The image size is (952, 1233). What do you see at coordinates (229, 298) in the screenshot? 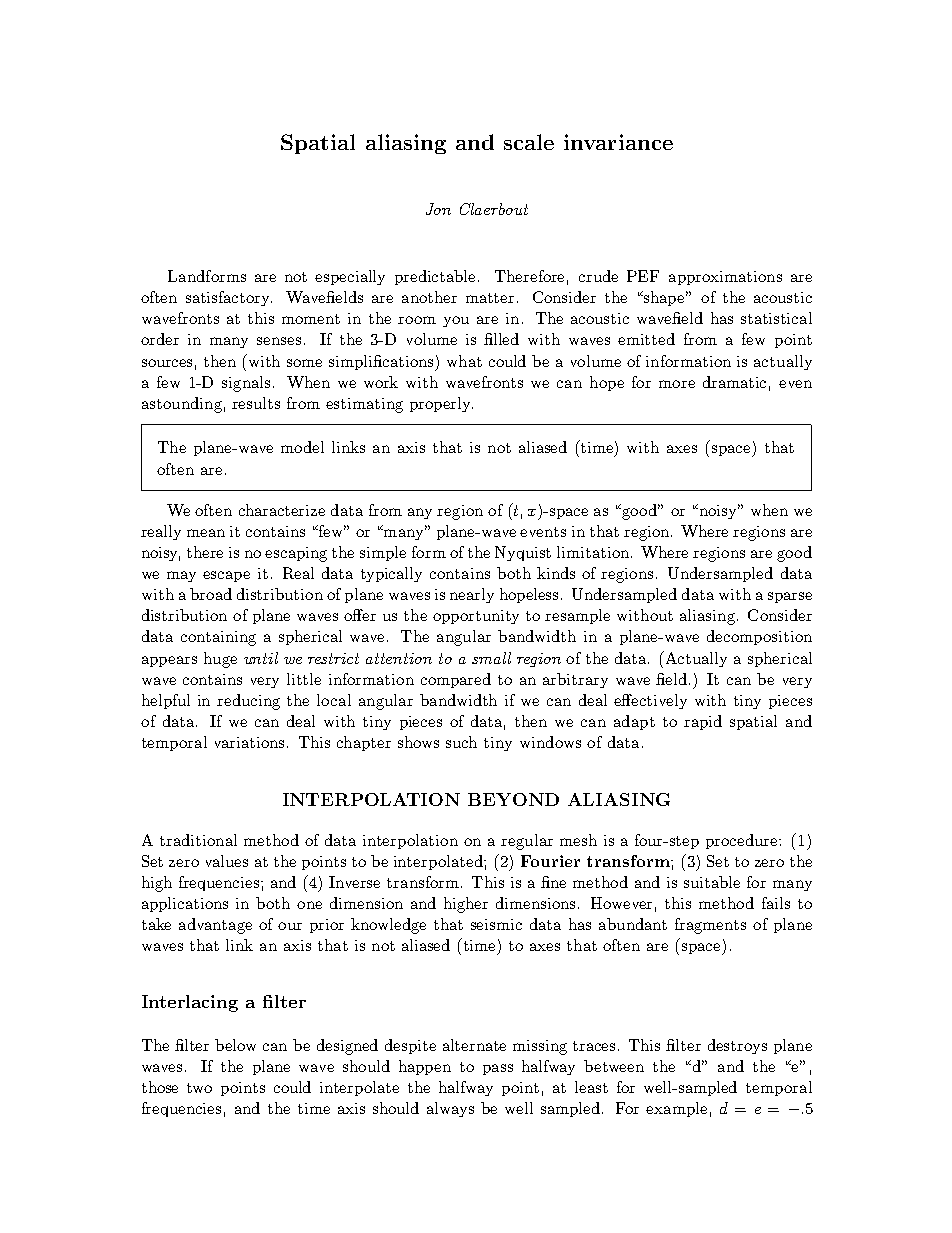
I see `satisfactory` at bounding box center [229, 298].
